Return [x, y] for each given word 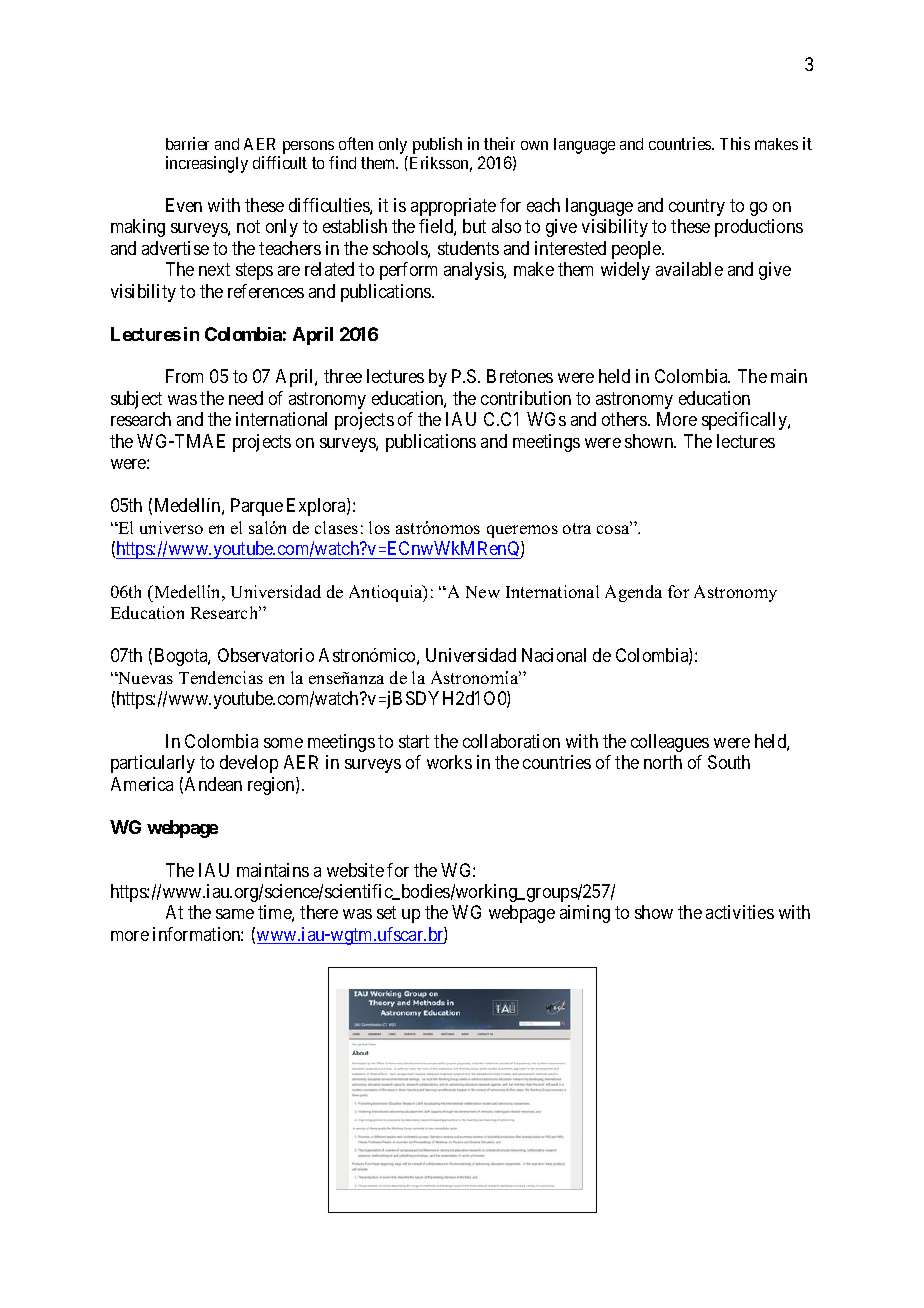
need [246, 398]
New [483, 592]
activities [740, 912]
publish [437, 145]
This [735, 143]
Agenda [633, 593]
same [235, 914]
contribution [526, 398]
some [283, 743]
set [386, 913]
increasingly [207, 164]
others [625, 419]
